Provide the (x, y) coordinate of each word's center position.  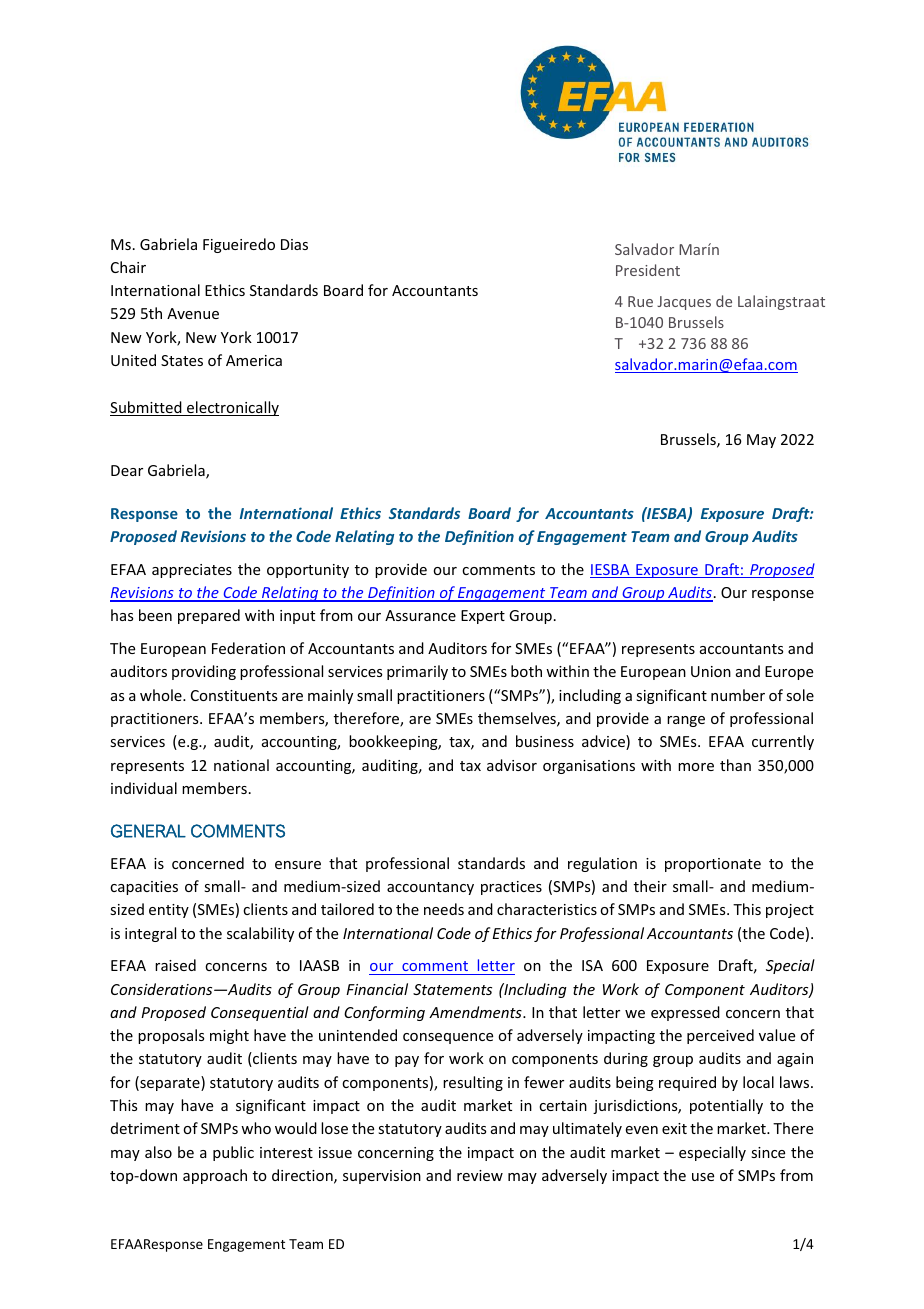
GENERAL (148, 831)
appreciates (192, 571)
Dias (294, 244)
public (233, 1153)
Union (711, 671)
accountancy (430, 888)
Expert (483, 617)
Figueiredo (239, 245)
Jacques (684, 303)
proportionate (713, 865)
